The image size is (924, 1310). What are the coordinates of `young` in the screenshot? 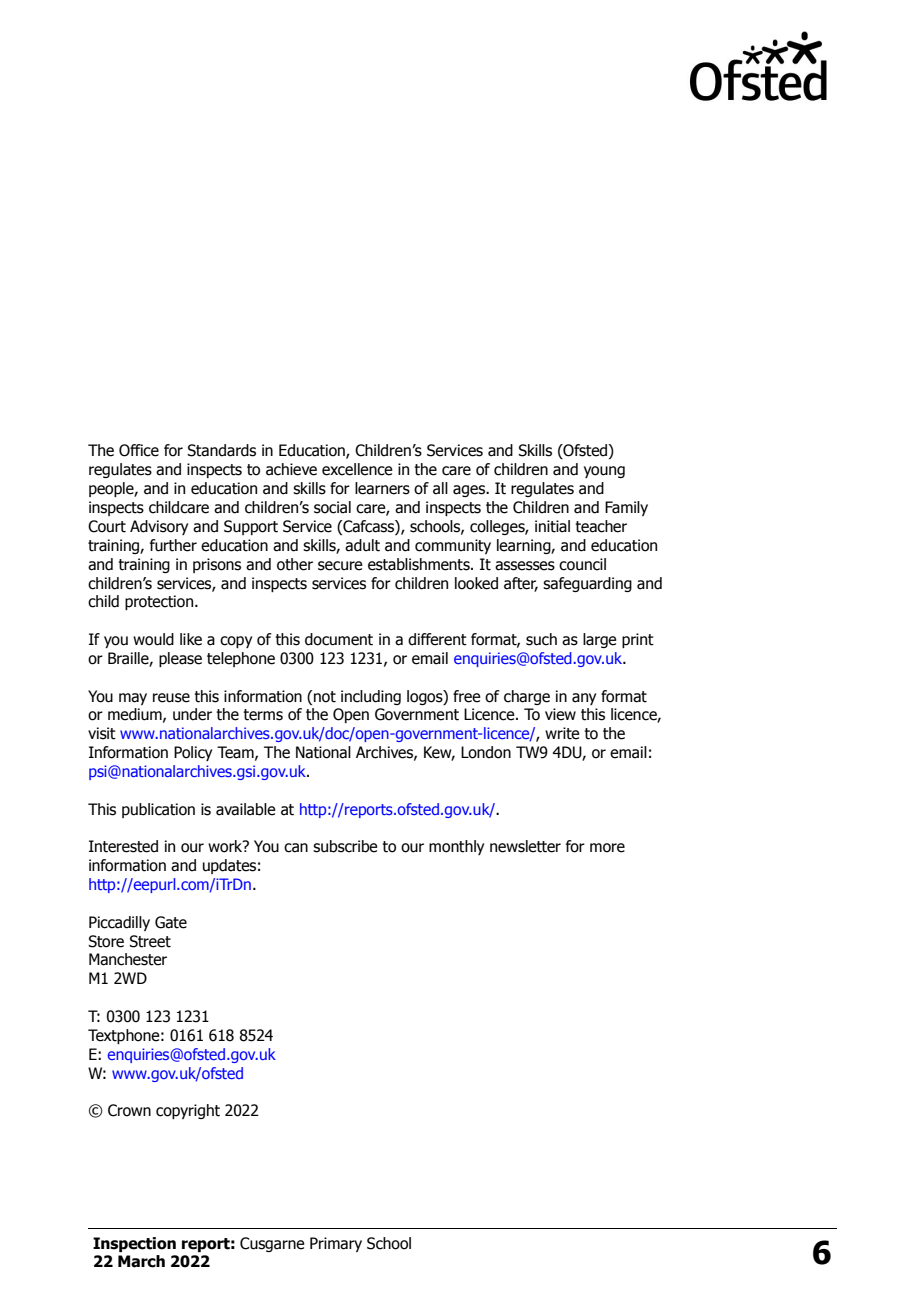 It's located at (604, 472).
